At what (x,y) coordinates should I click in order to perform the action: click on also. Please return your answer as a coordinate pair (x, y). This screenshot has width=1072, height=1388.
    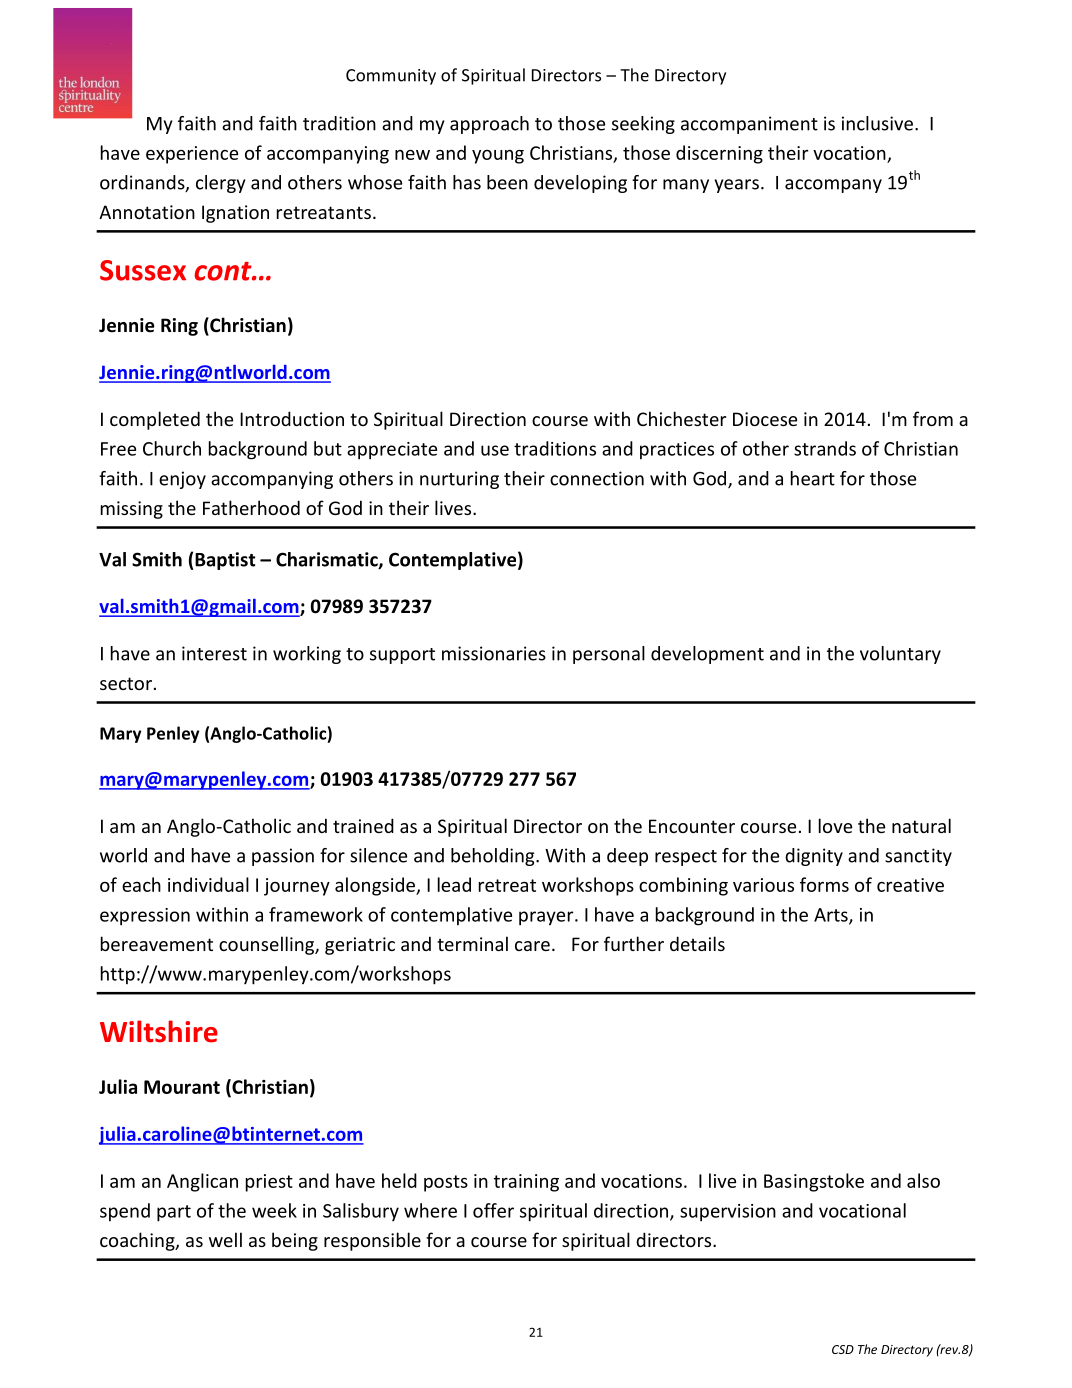
    Looking at the image, I should click on (923, 1180).
